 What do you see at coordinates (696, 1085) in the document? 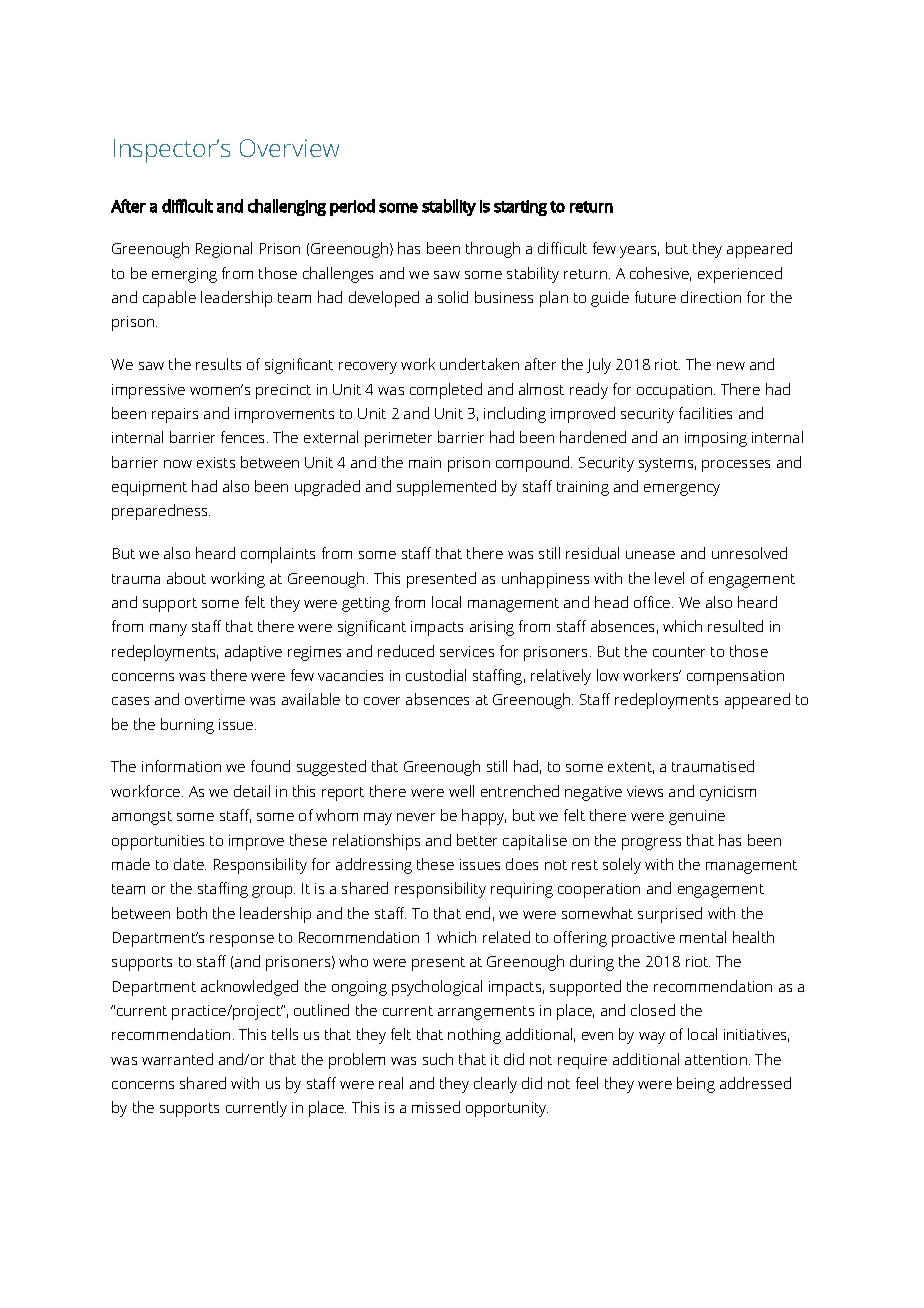
I see `being` at bounding box center [696, 1085].
